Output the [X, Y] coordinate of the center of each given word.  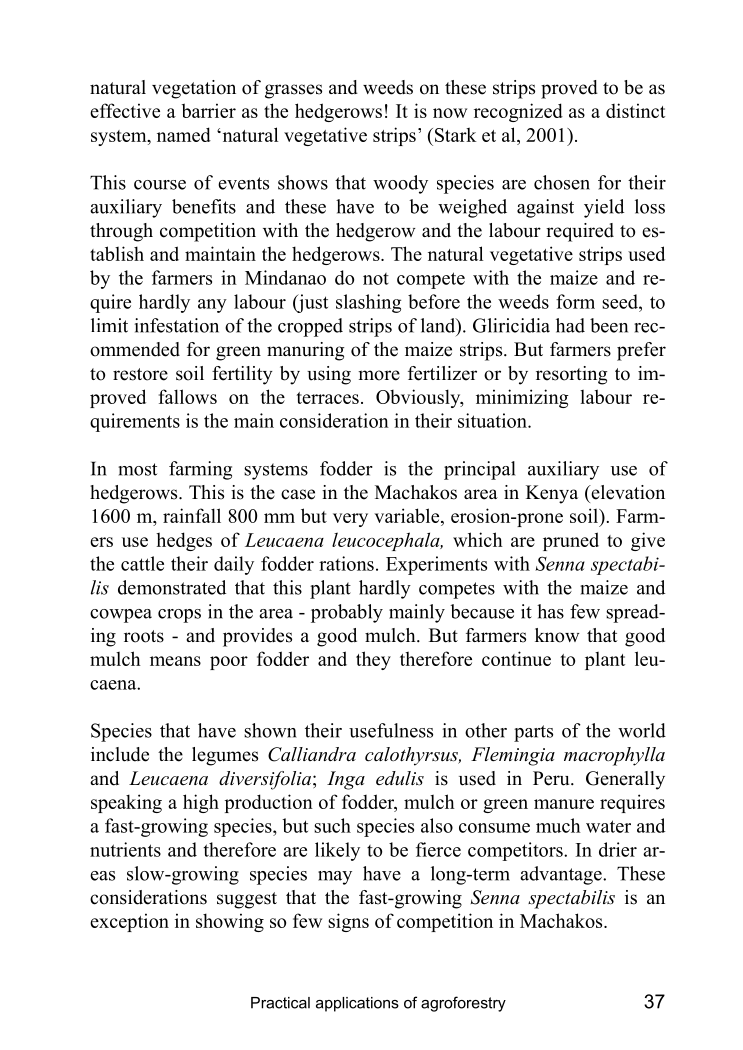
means [175, 661]
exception [129, 922]
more [379, 375]
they [373, 660]
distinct [635, 110]
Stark [456, 134]
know [557, 635]
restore [140, 374]
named [184, 134]
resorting [571, 375]
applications [357, 1004]
